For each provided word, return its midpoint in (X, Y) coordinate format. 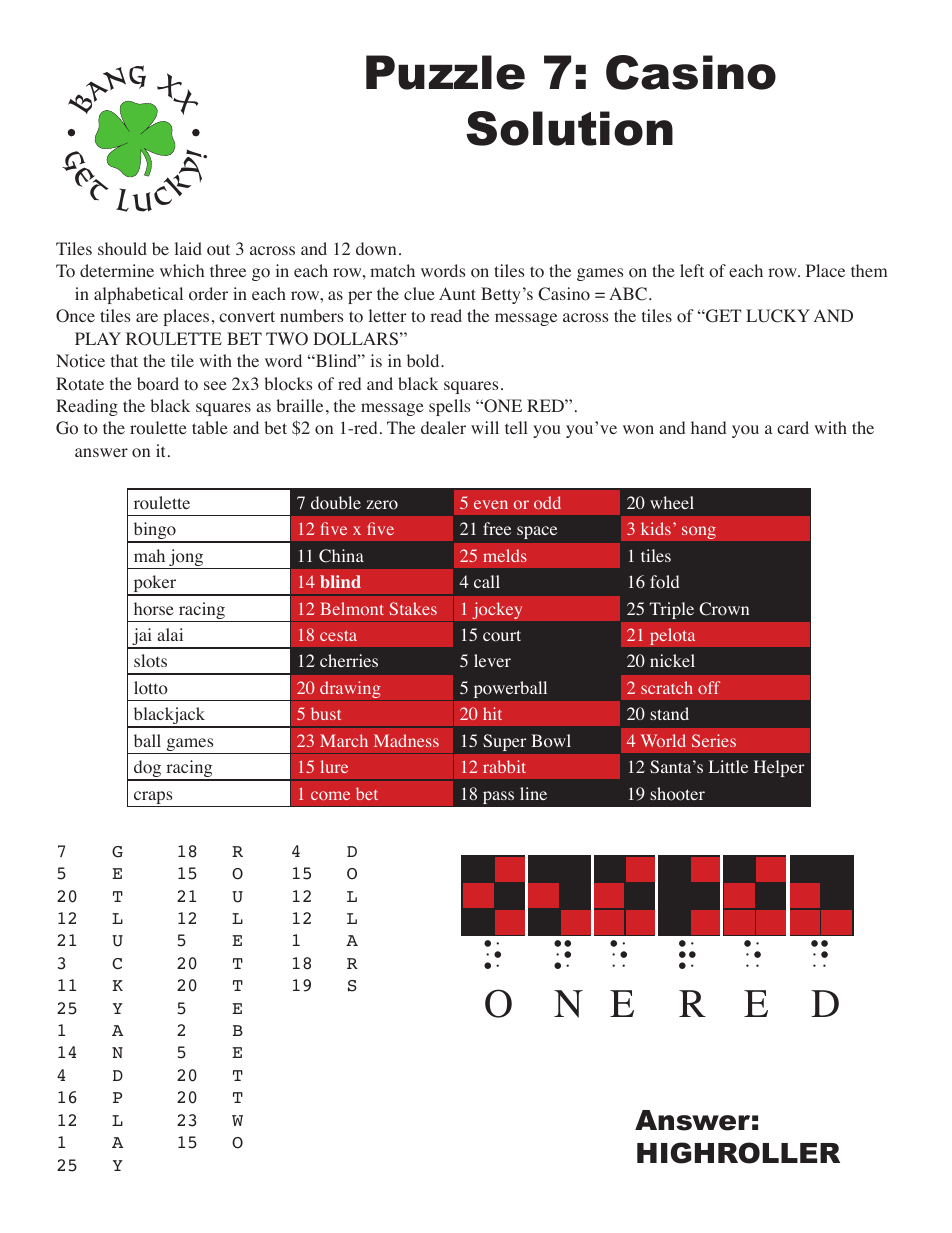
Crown (724, 609)
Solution (569, 128)
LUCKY (778, 316)
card (793, 427)
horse (154, 609)
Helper (779, 768)
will (485, 427)
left (692, 270)
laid (188, 248)
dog (148, 770)
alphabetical (138, 295)
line (533, 793)
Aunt (457, 293)
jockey (497, 610)
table (210, 427)
